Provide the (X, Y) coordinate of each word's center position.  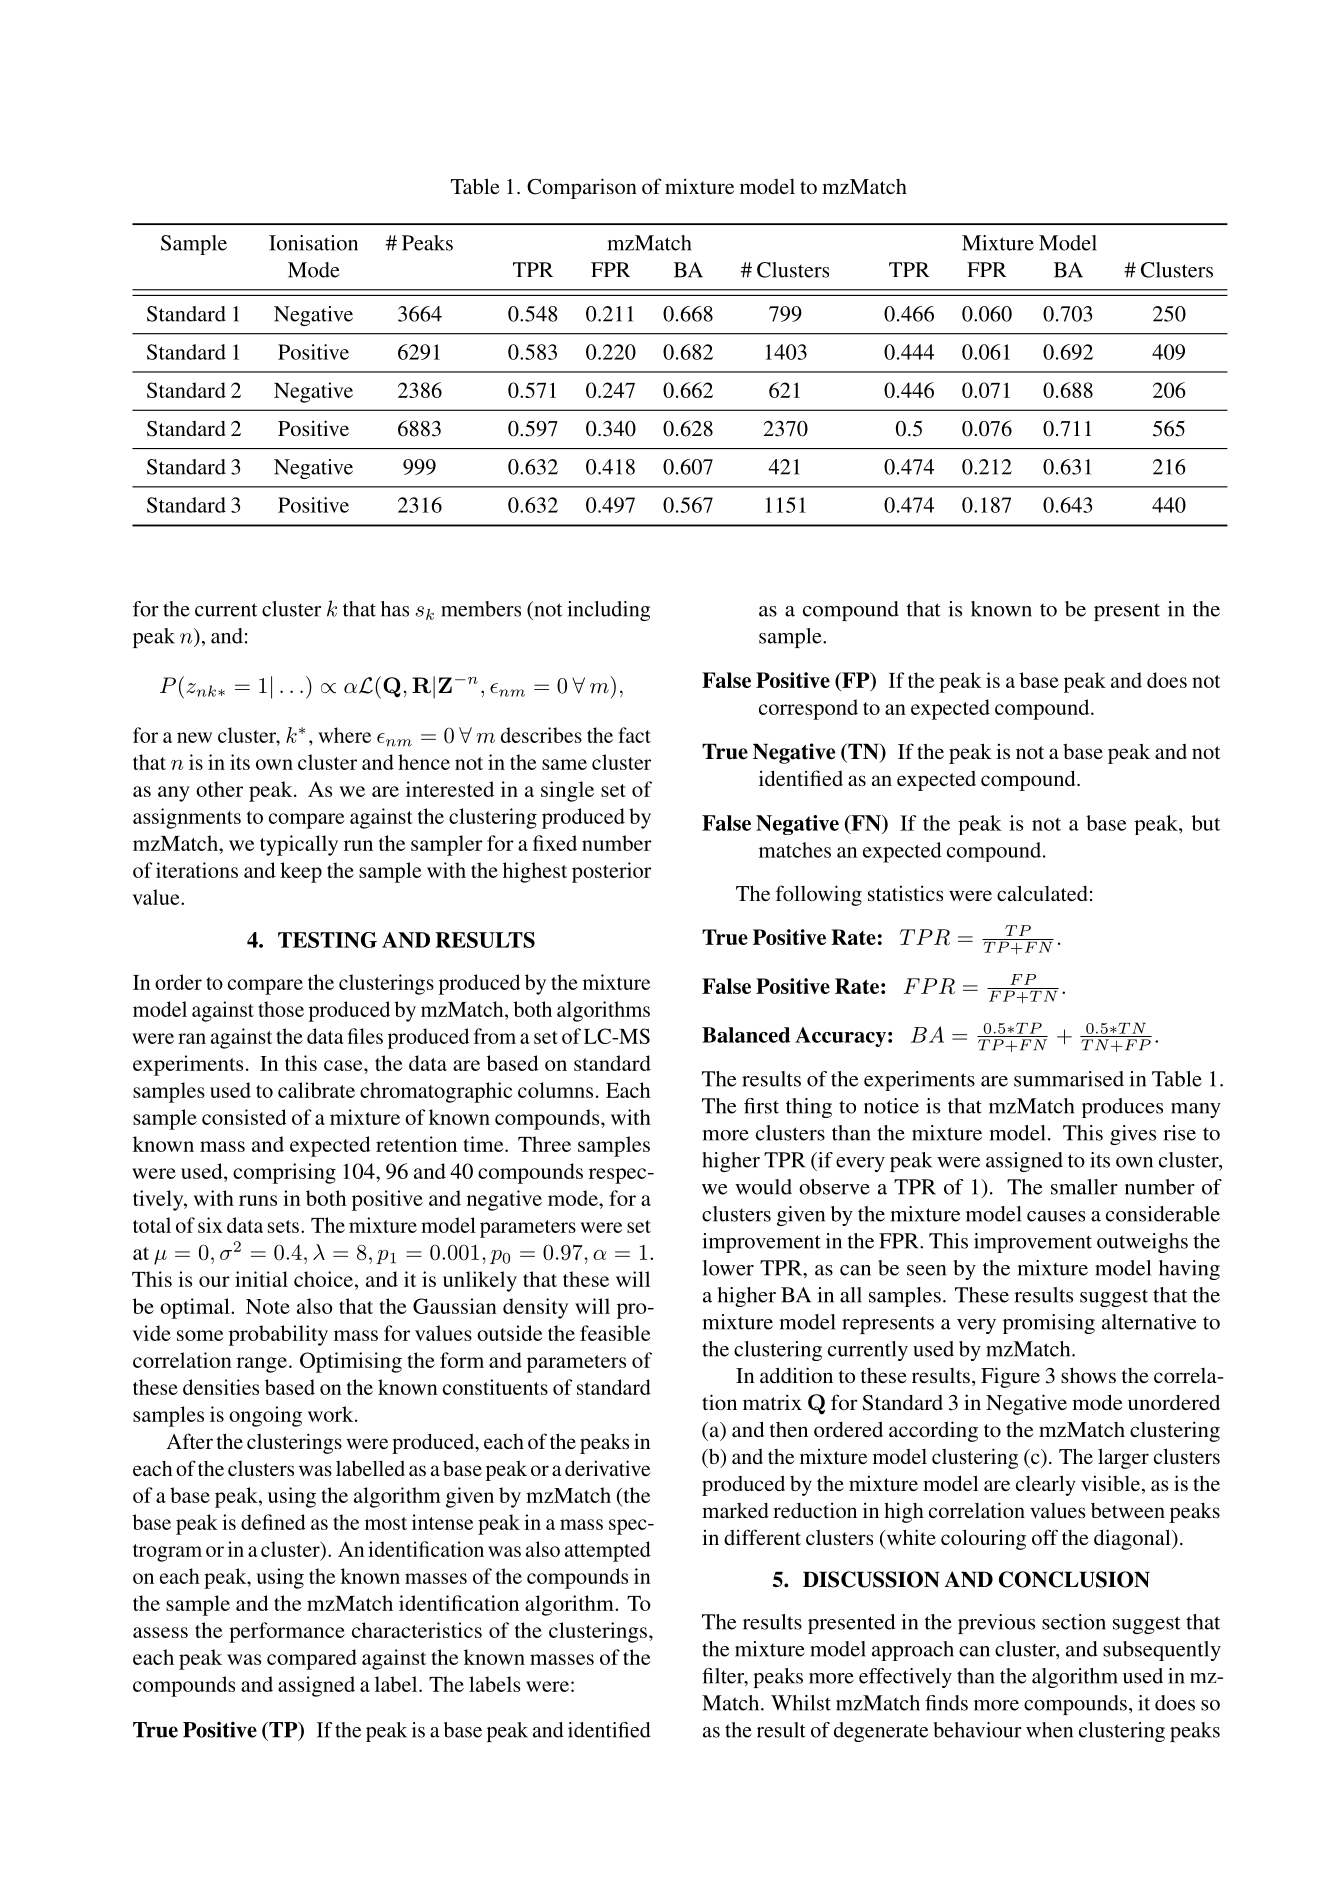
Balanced (746, 1035)
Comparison (582, 188)
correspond (808, 709)
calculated (1042, 893)
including (608, 611)
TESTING (327, 940)
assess (160, 1632)
